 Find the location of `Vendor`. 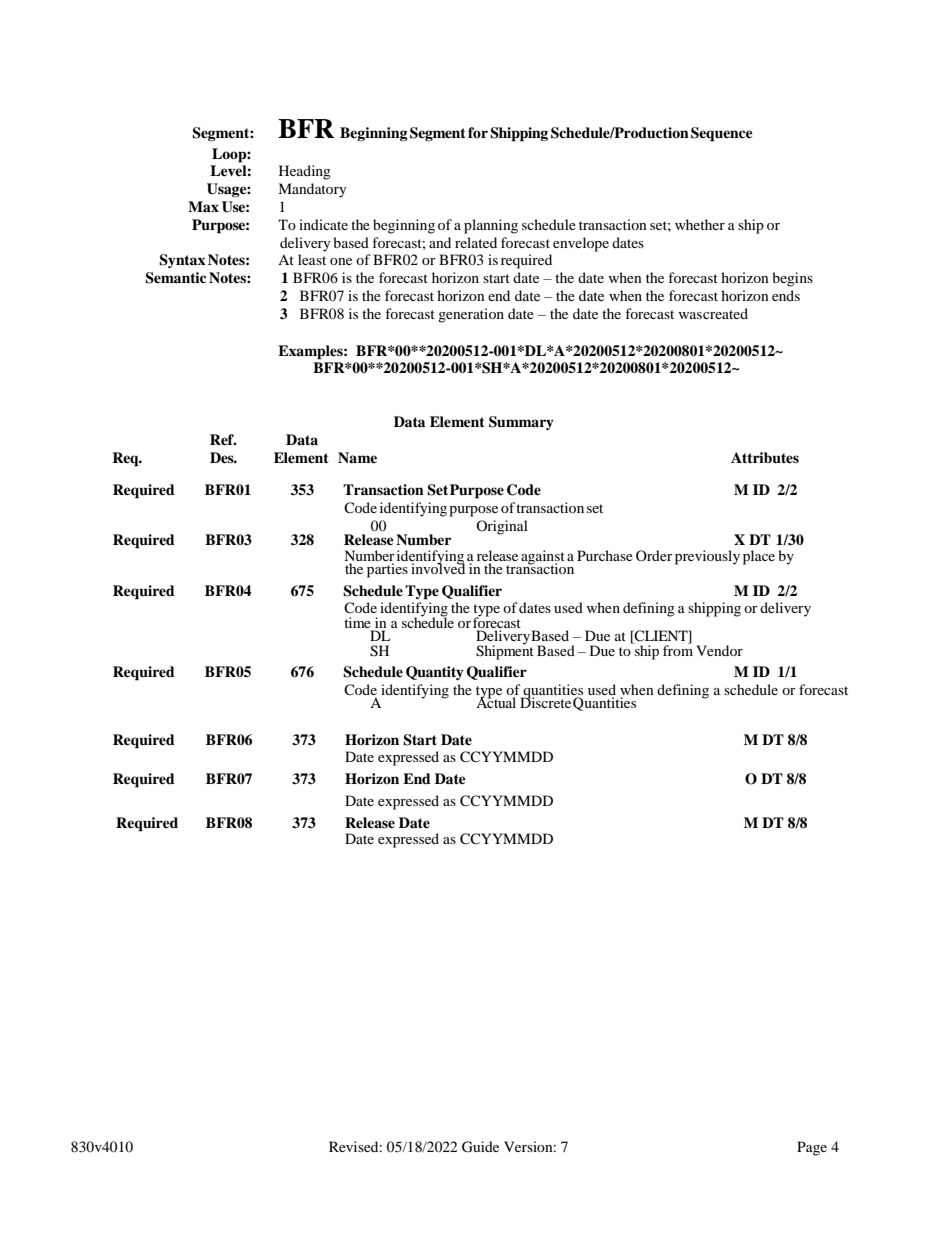

Vendor is located at coordinates (719, 650).
